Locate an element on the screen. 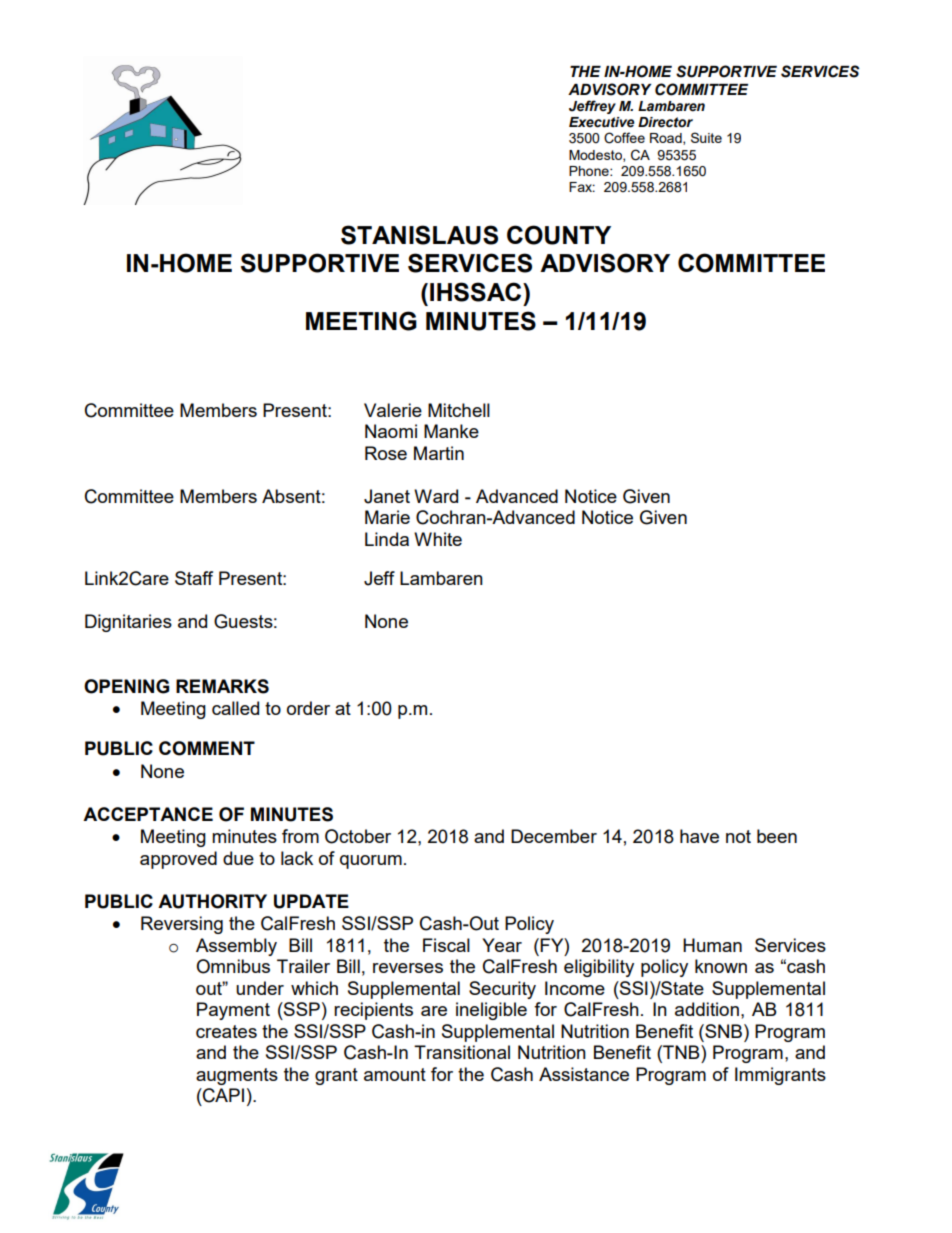  Fax is located at coordinates (582, 187).
